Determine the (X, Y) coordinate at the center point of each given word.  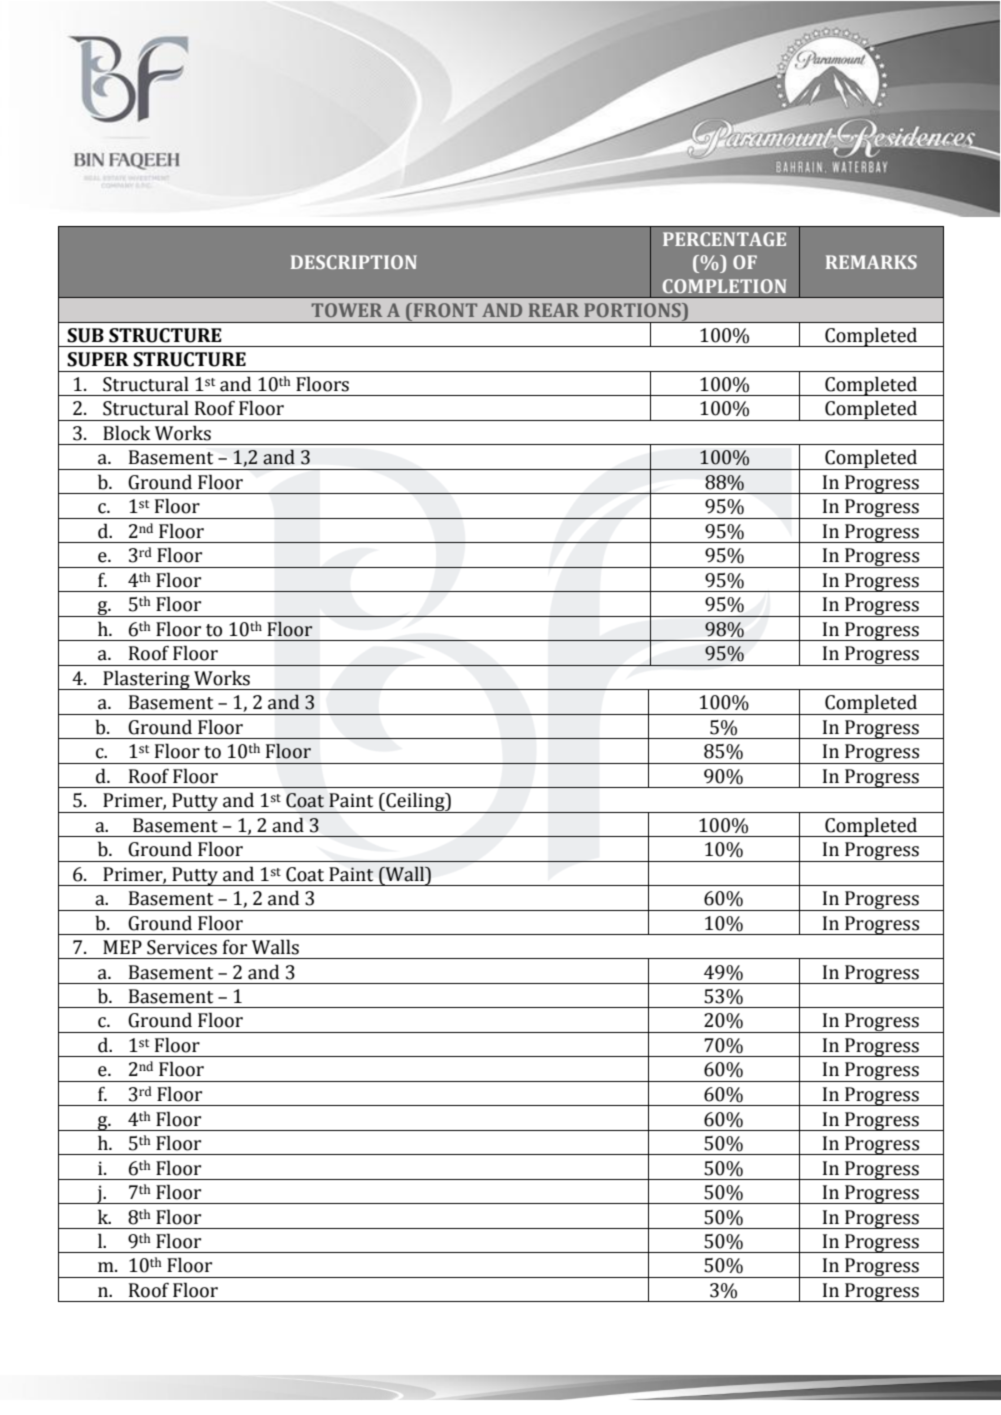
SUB (85, 335)
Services (182, 947)
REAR (554, 310)
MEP (122, 947)
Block (127, 433)
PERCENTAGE (724, 239)
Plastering (146, 680)
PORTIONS (633, 310)
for (235, 947)
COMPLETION (724, 286)
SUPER (98, 359)
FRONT (444, 310)
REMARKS (871, 262)
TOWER (347, 310)
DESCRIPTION (354, 262)
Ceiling (415, 802)
